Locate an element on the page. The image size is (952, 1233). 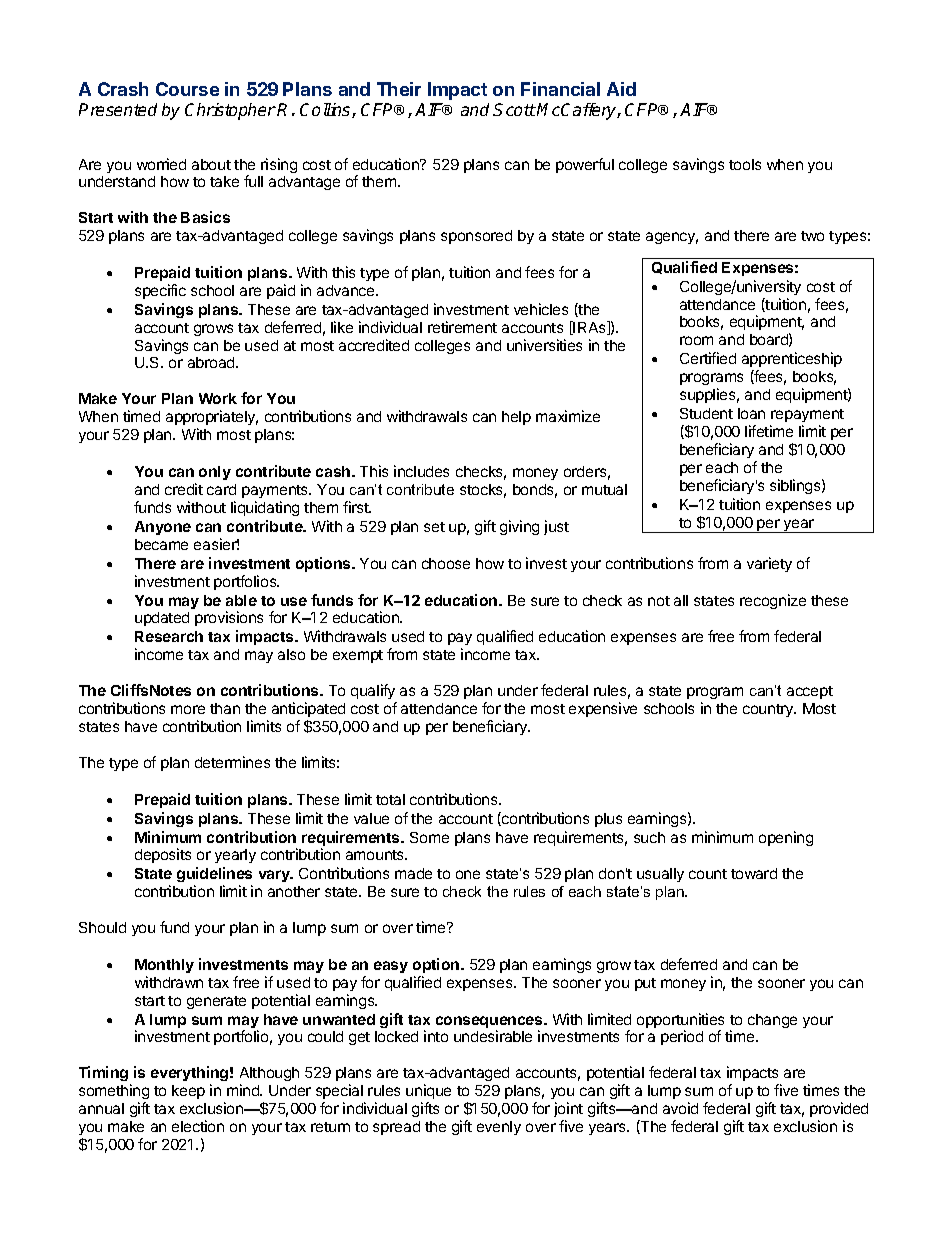
tools is located at coordinates (745, 164).
